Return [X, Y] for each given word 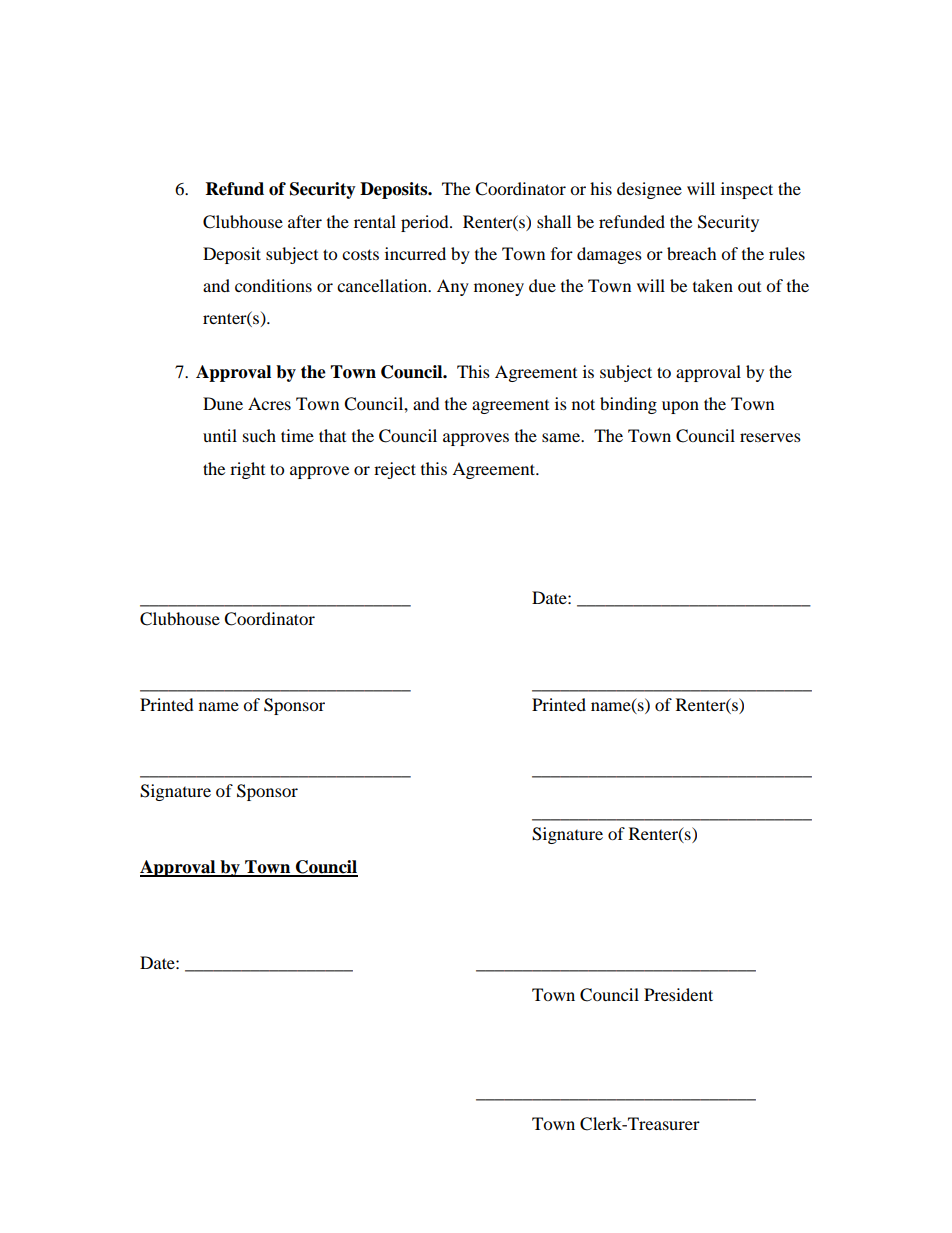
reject [395, 470]
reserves [770, 437]
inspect [747, 190]
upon [680, 407]
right [247, 470]
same [562, 437]
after [305, 221]
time [297, 435]
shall [554, 221]
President [678, 994]
